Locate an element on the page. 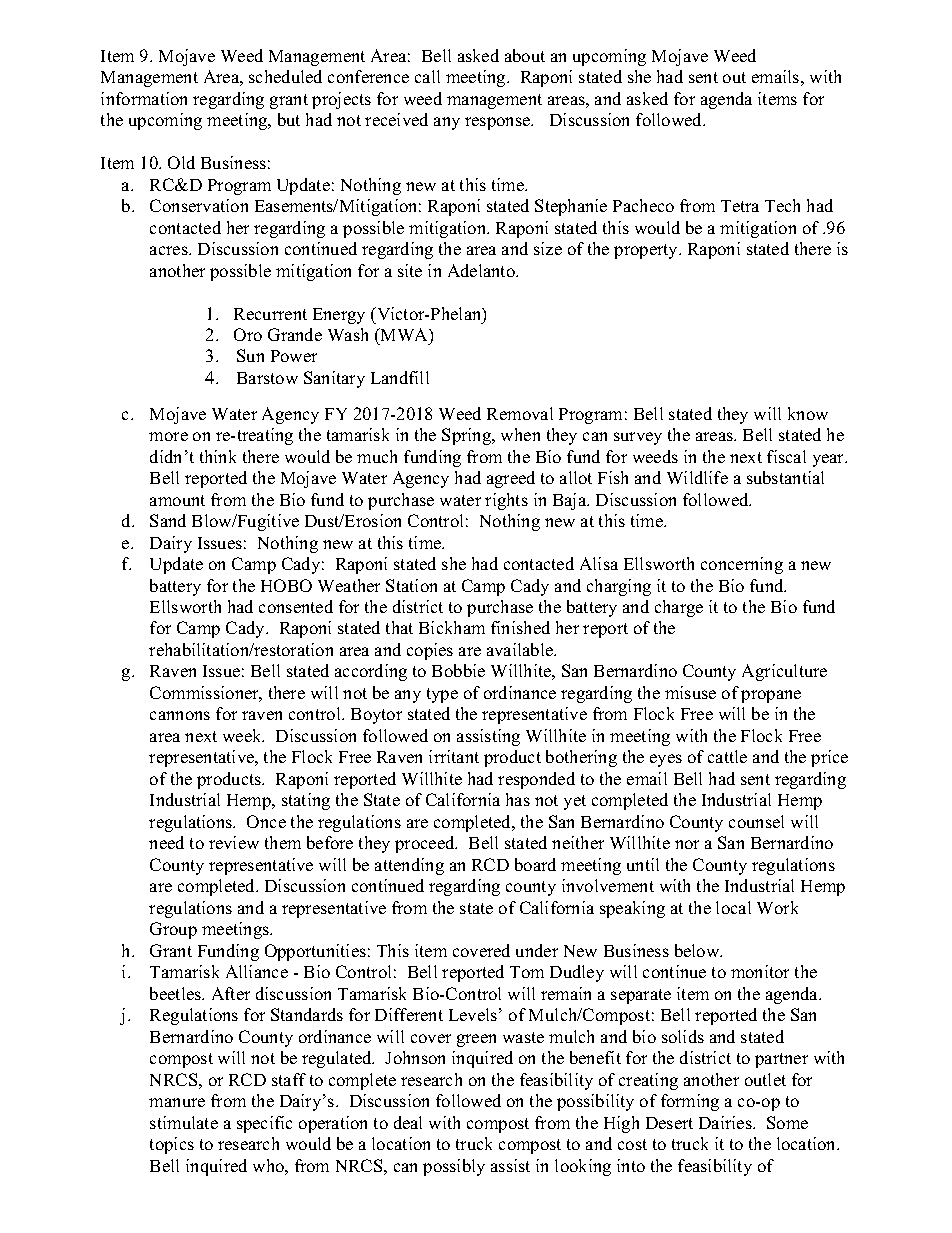 The width and height of the document is (952, 1233). irritant is located at coordinates (454, 756).
